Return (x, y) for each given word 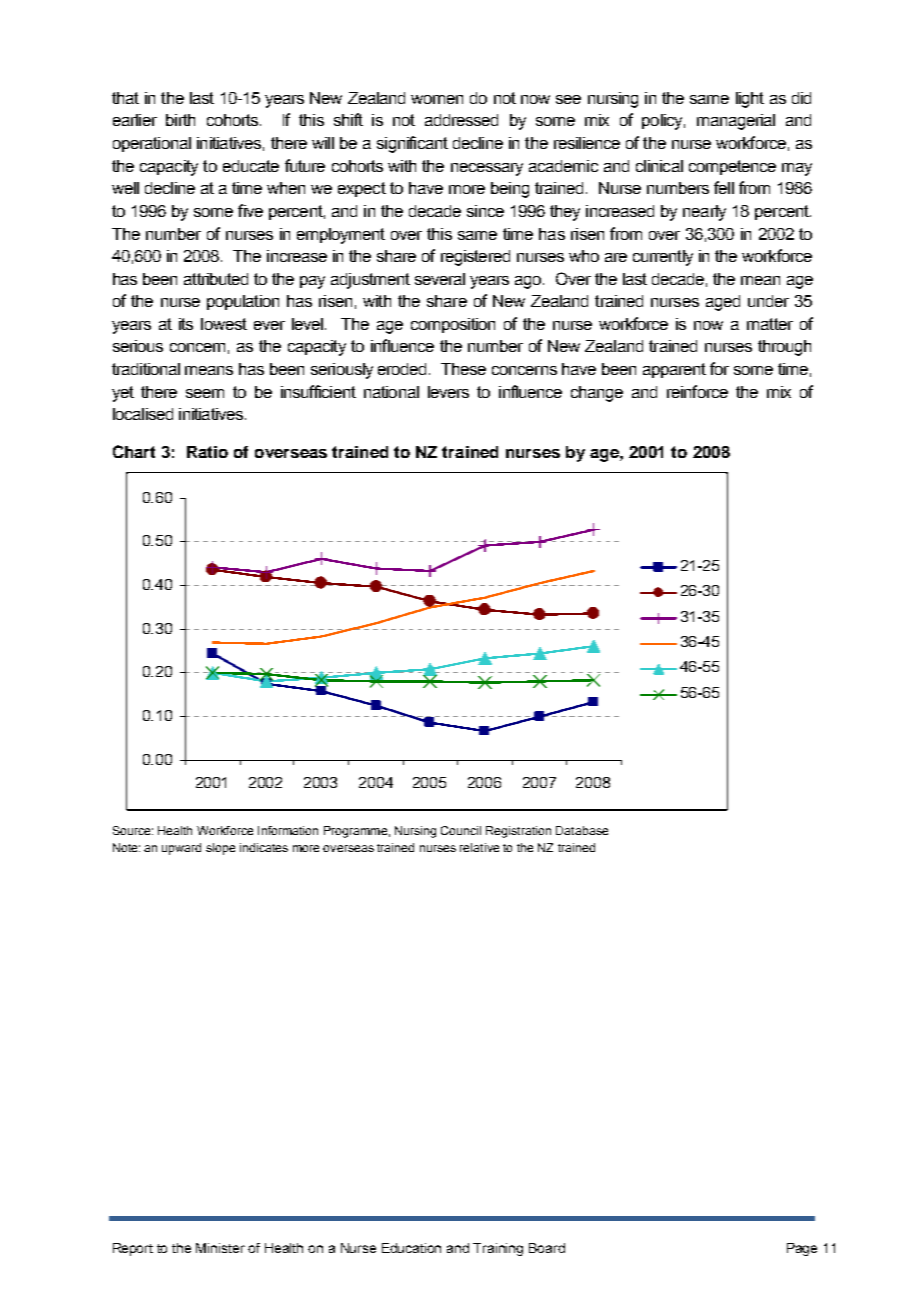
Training (498, 1249)
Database (582, 830)
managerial (736, 122)
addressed (461, 120)
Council (461, 830)
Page (802, 1249)
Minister (220, 1248)
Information (288, 830)
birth (180, 120)
